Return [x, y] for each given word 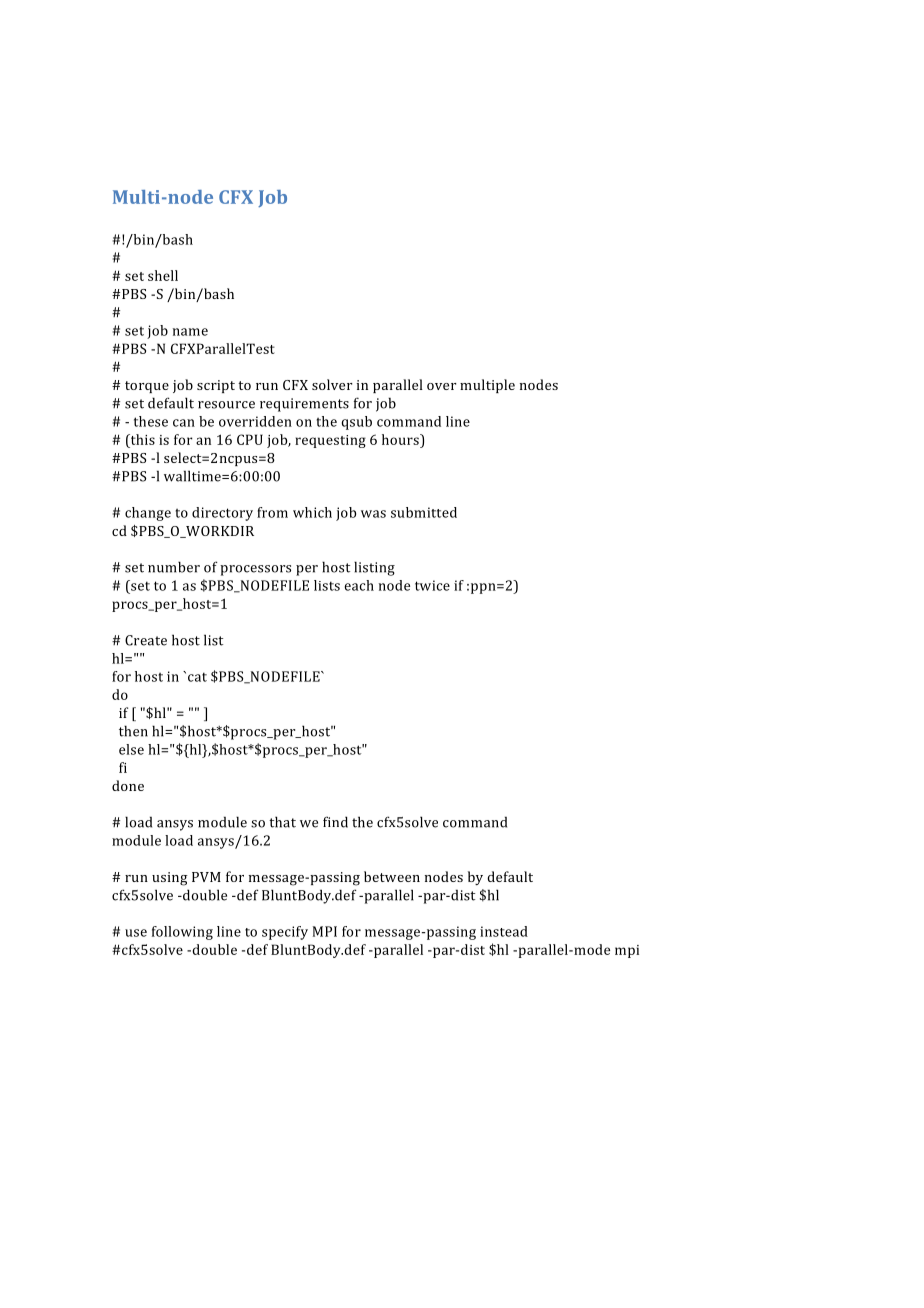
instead [504, 931]
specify [285, 933]
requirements [304, 405]
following [182, 933]
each [359, 585]
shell [163, 275]
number [174, 567]
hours [401, 439]
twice [432, 585]
